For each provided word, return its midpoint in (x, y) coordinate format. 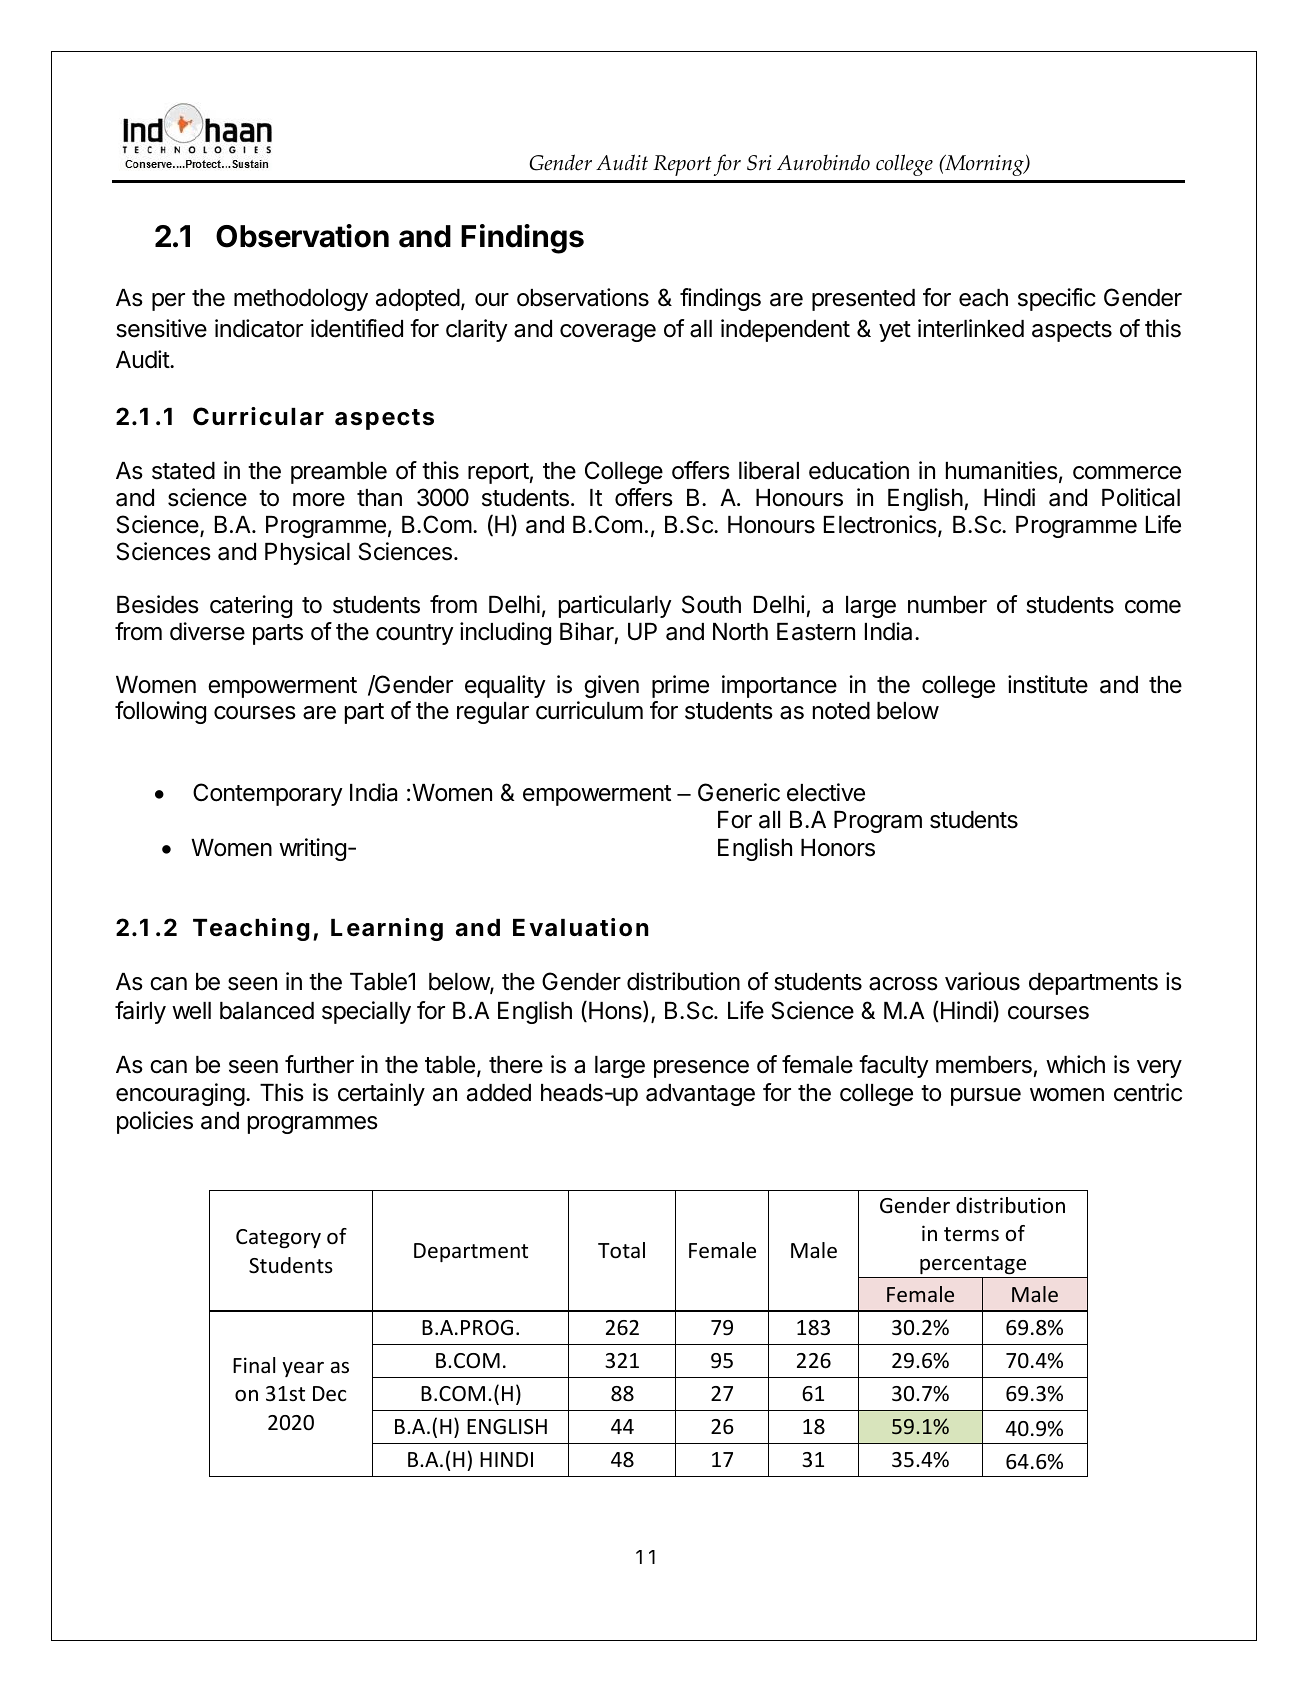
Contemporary (268, 794)
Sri (759, 163)
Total (621, 1250)
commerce (1127, 473)
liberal (769, 470)
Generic (739, 792)
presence (701, 1069)
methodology (301, 300)
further (319, 1064)
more (319, 500)
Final (254, 1365)
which (1075, 1064)
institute (1048, 684)
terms (971, 1234)
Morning (984, 165)
